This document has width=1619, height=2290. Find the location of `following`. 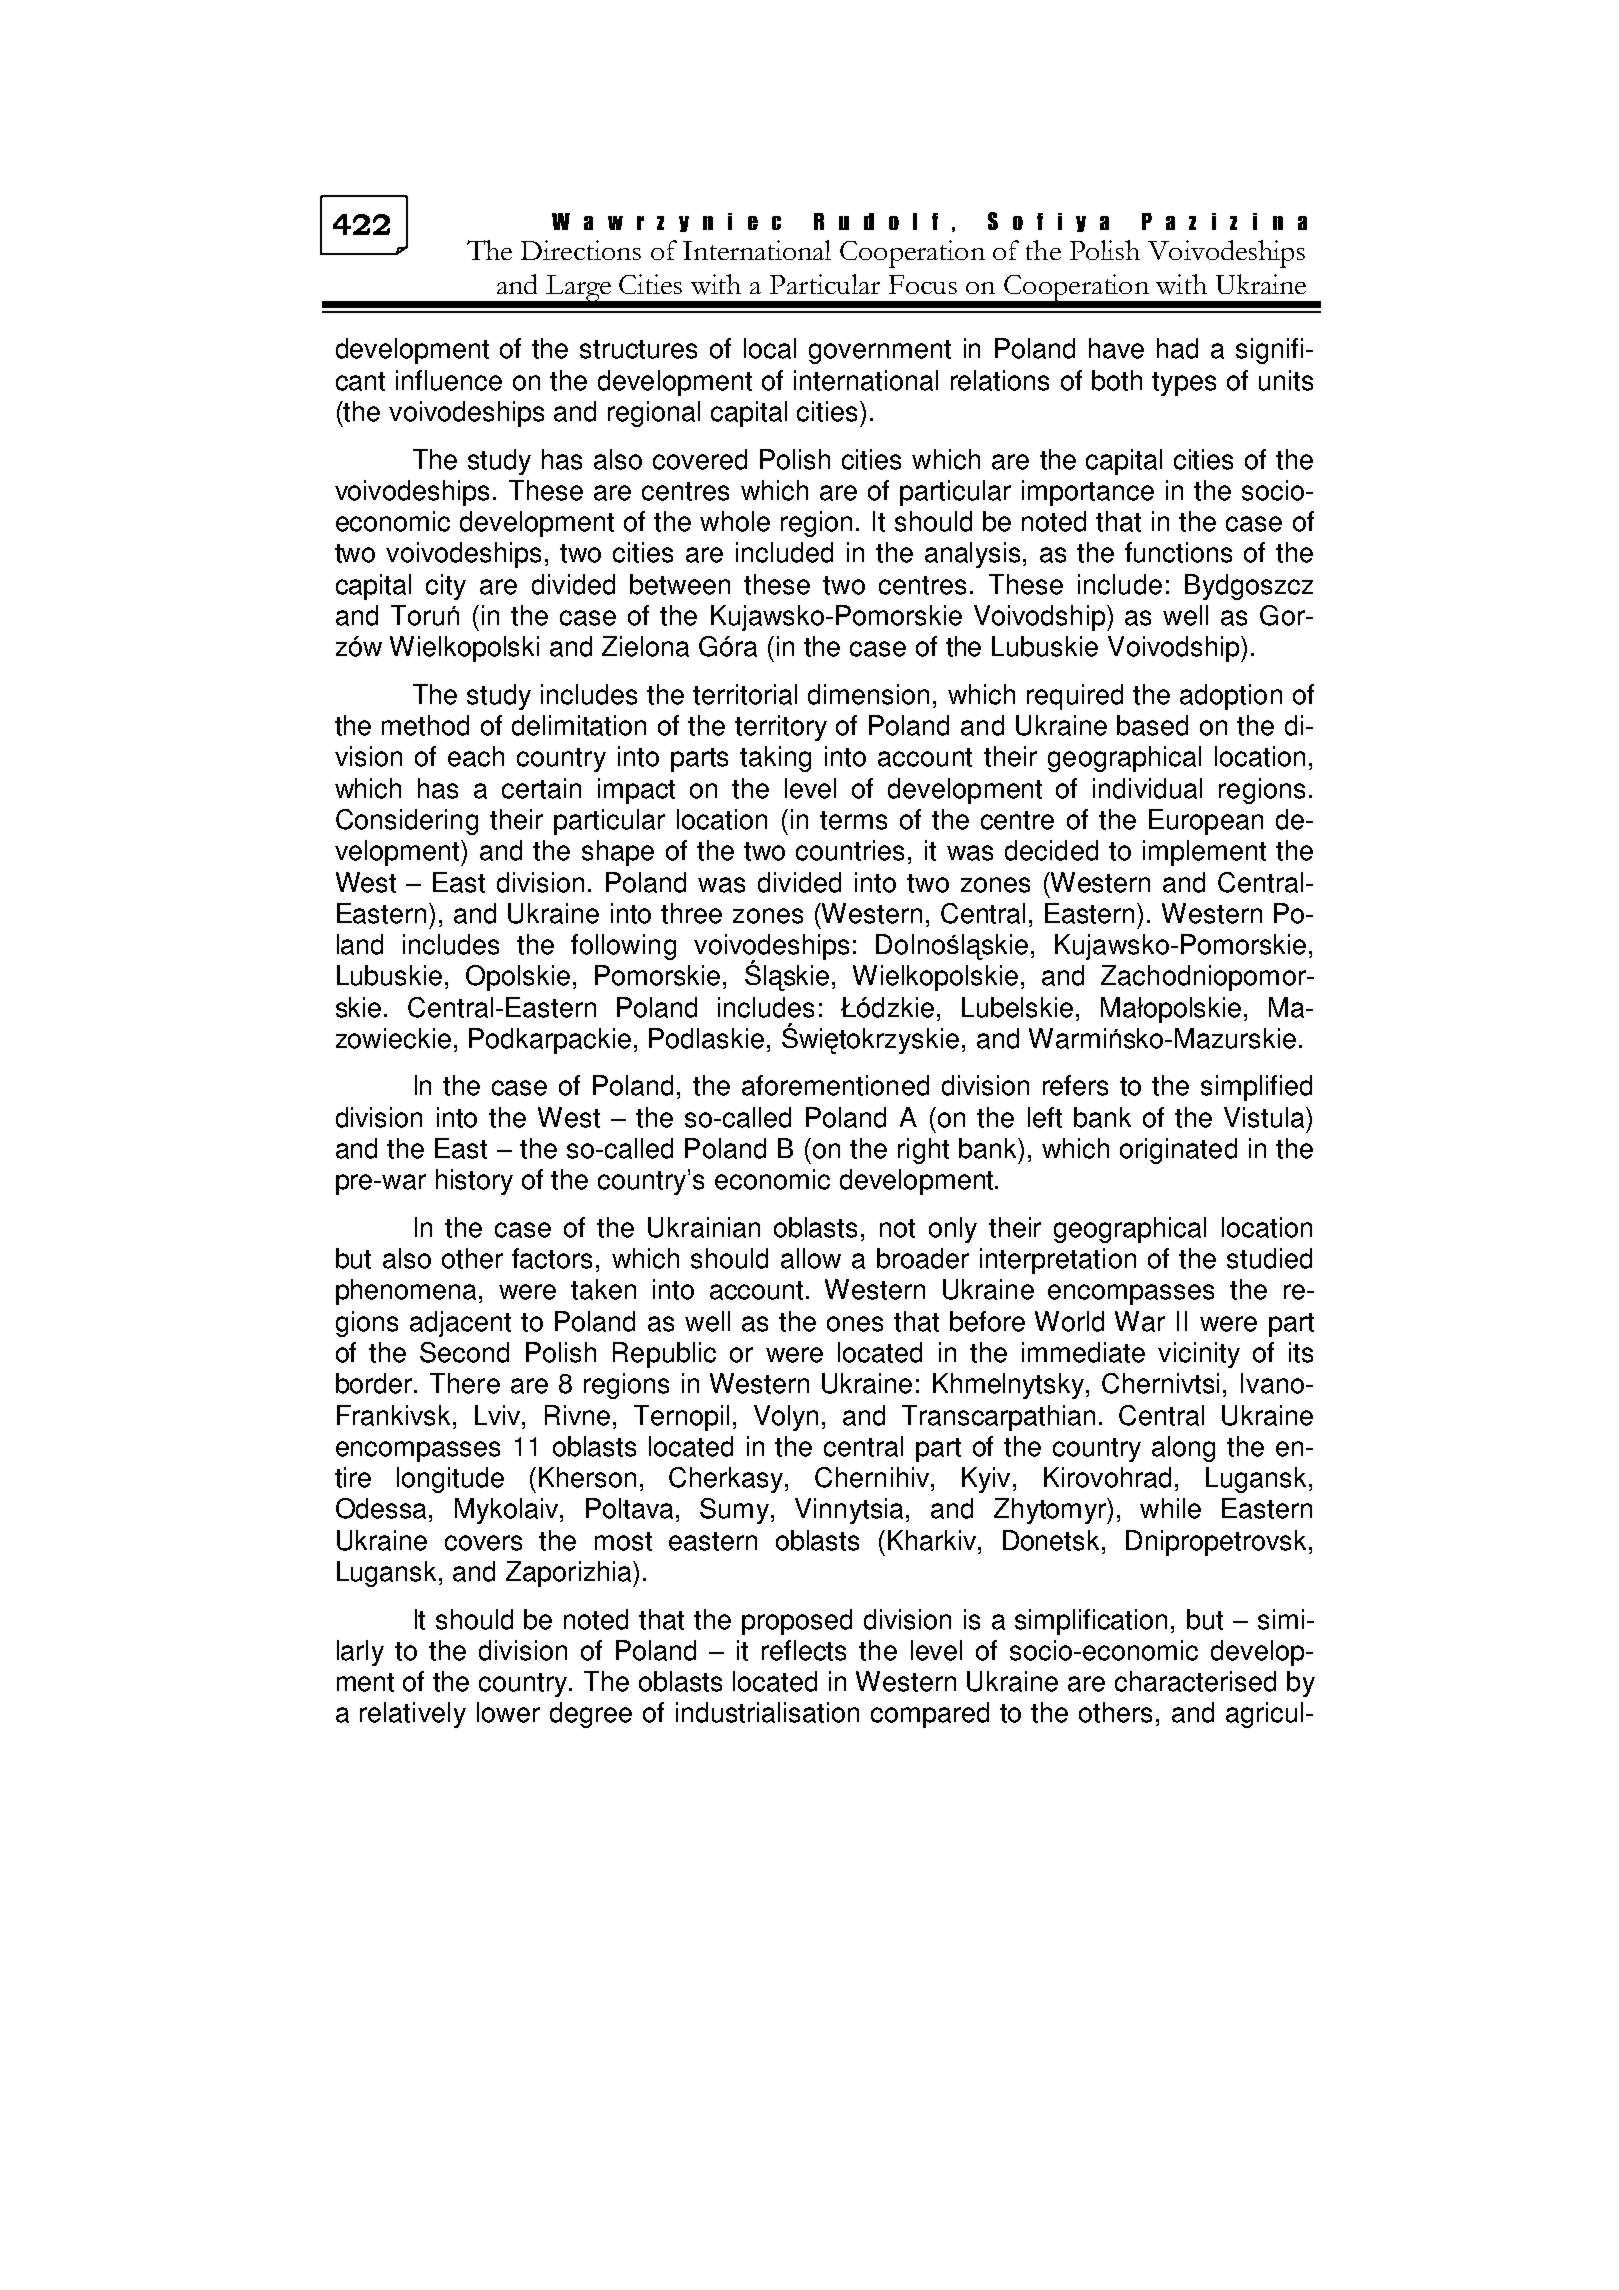

following is located at coordinates (623, 947).
